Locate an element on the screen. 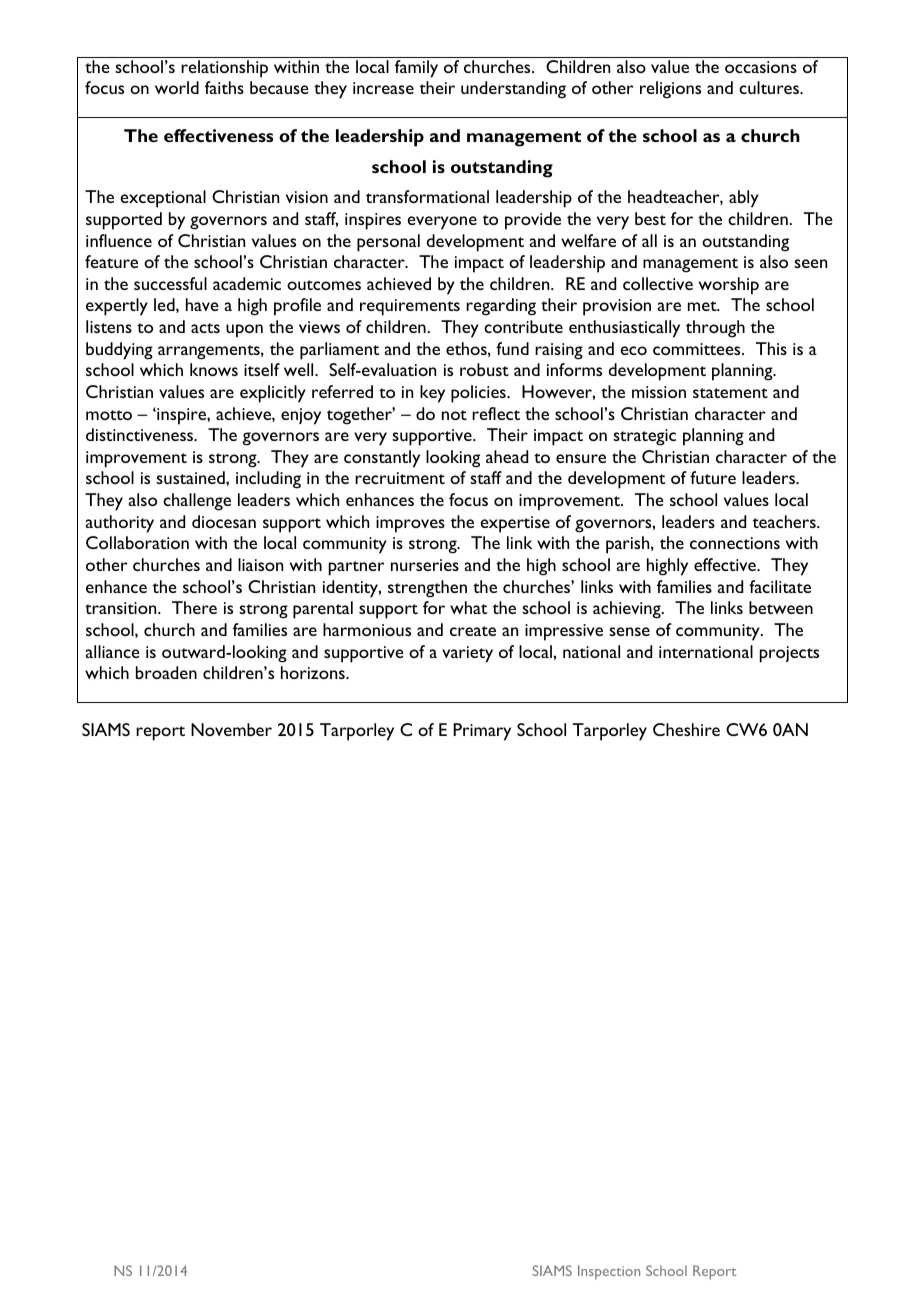 The image size is (924, 1308). Cheshire is located at coordinates (686, 729).
